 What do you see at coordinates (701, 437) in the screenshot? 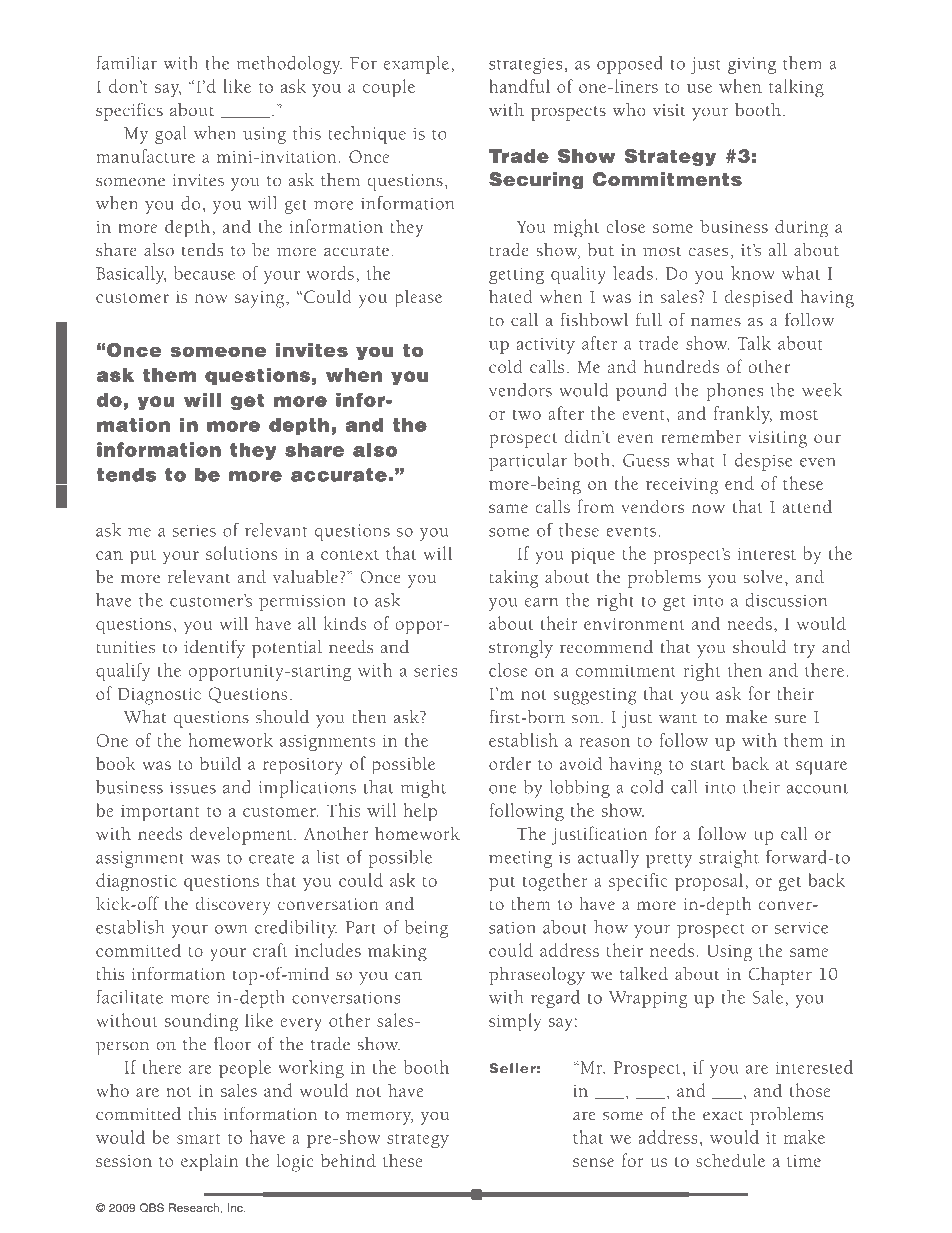
I see `remember` at bounding box center [701, 437].
